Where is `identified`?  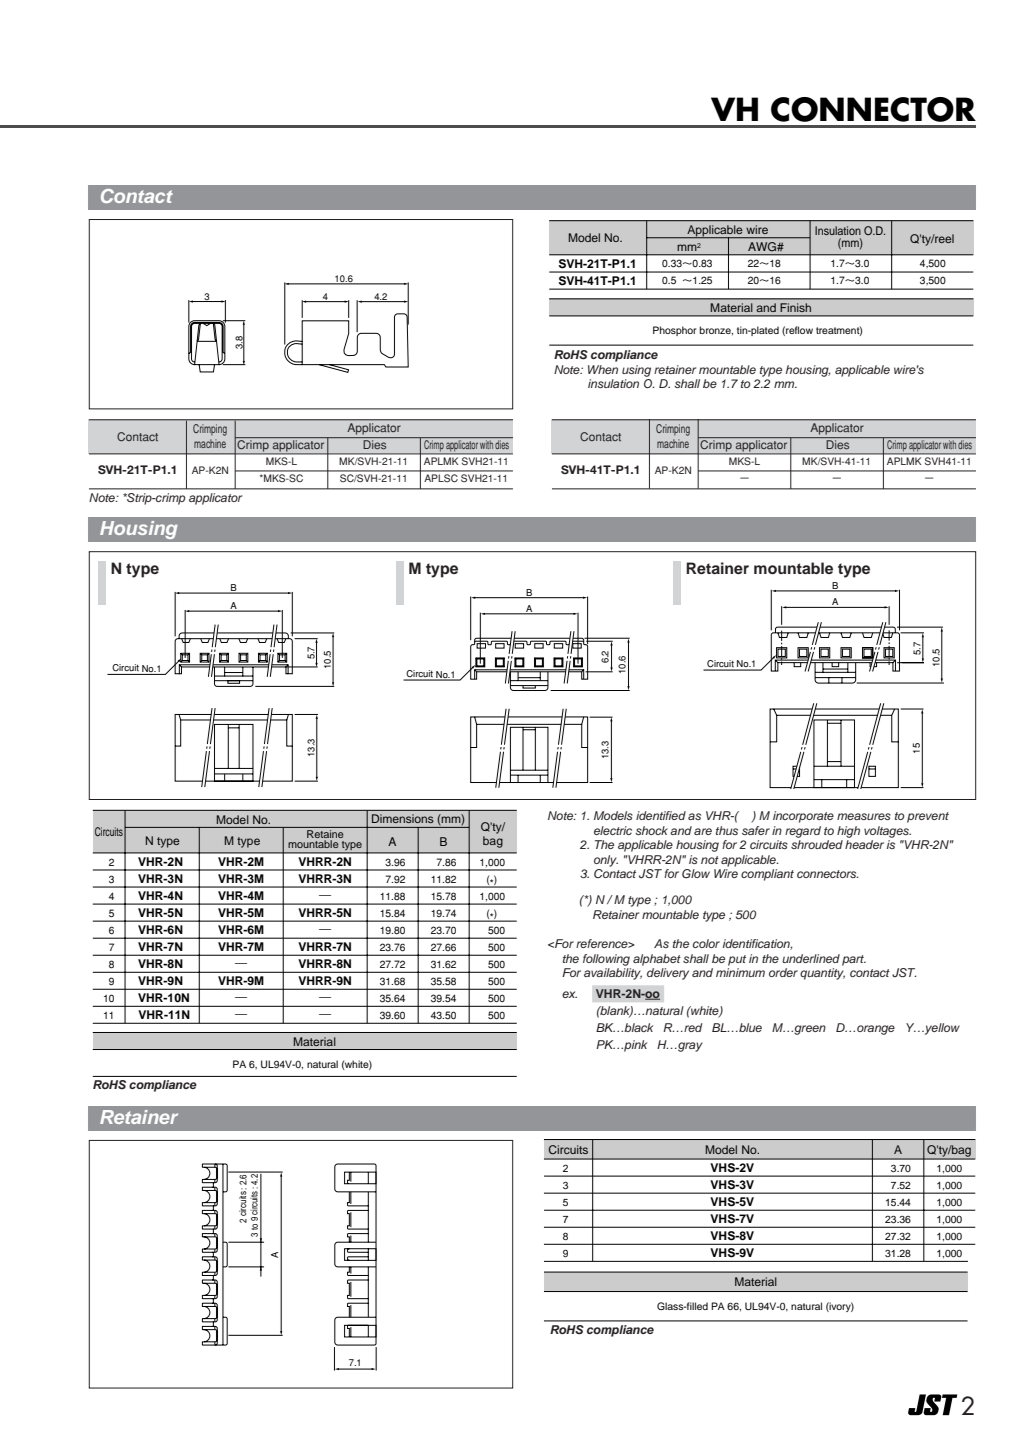 identified is located at coordinates (661, 815).
